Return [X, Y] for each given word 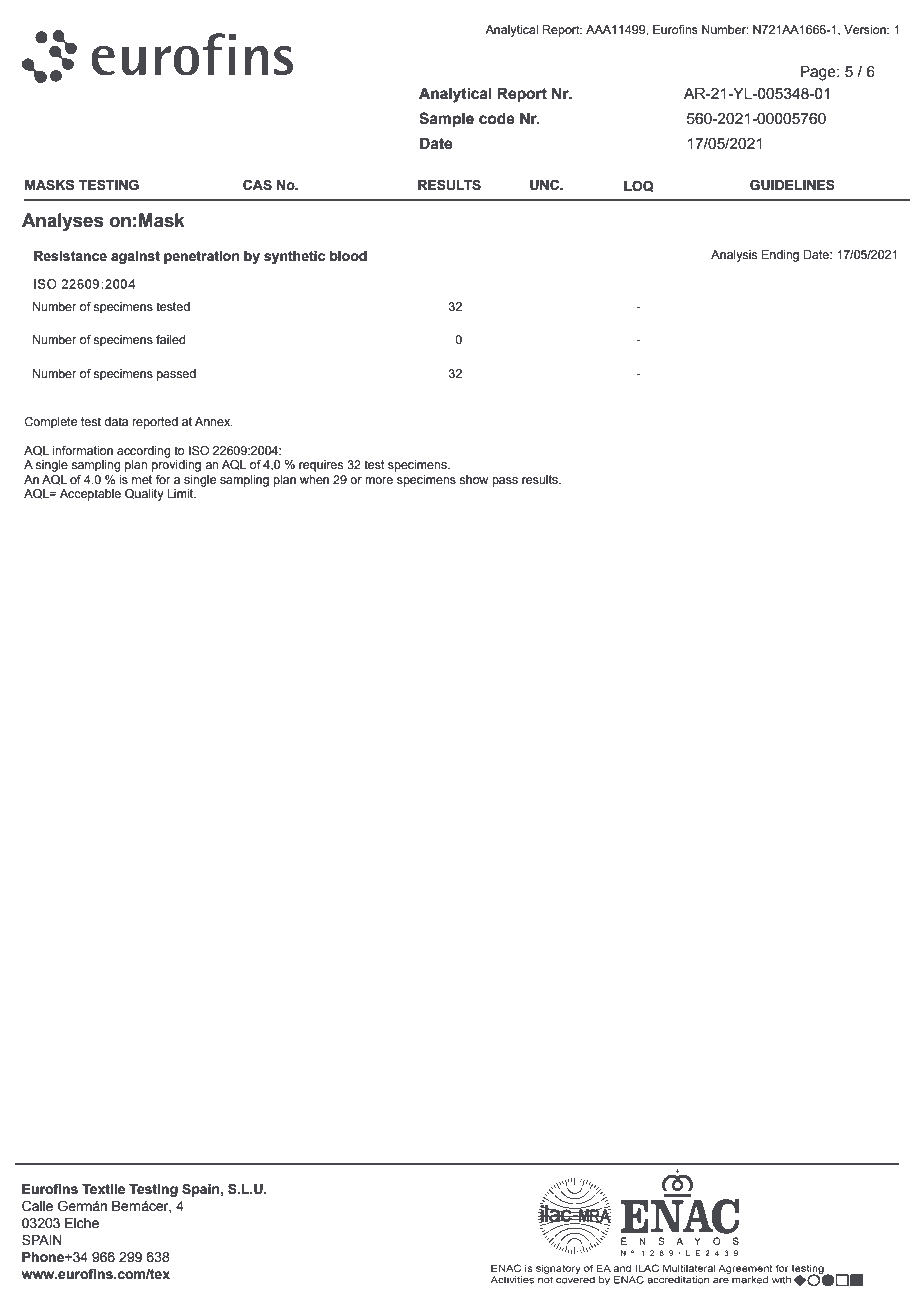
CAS [257, 185]
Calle [37, 1206]
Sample [446, 119]
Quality [144, 495]
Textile [103, 1189]
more [379, 480]
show [473, 479]
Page [819, 73]
